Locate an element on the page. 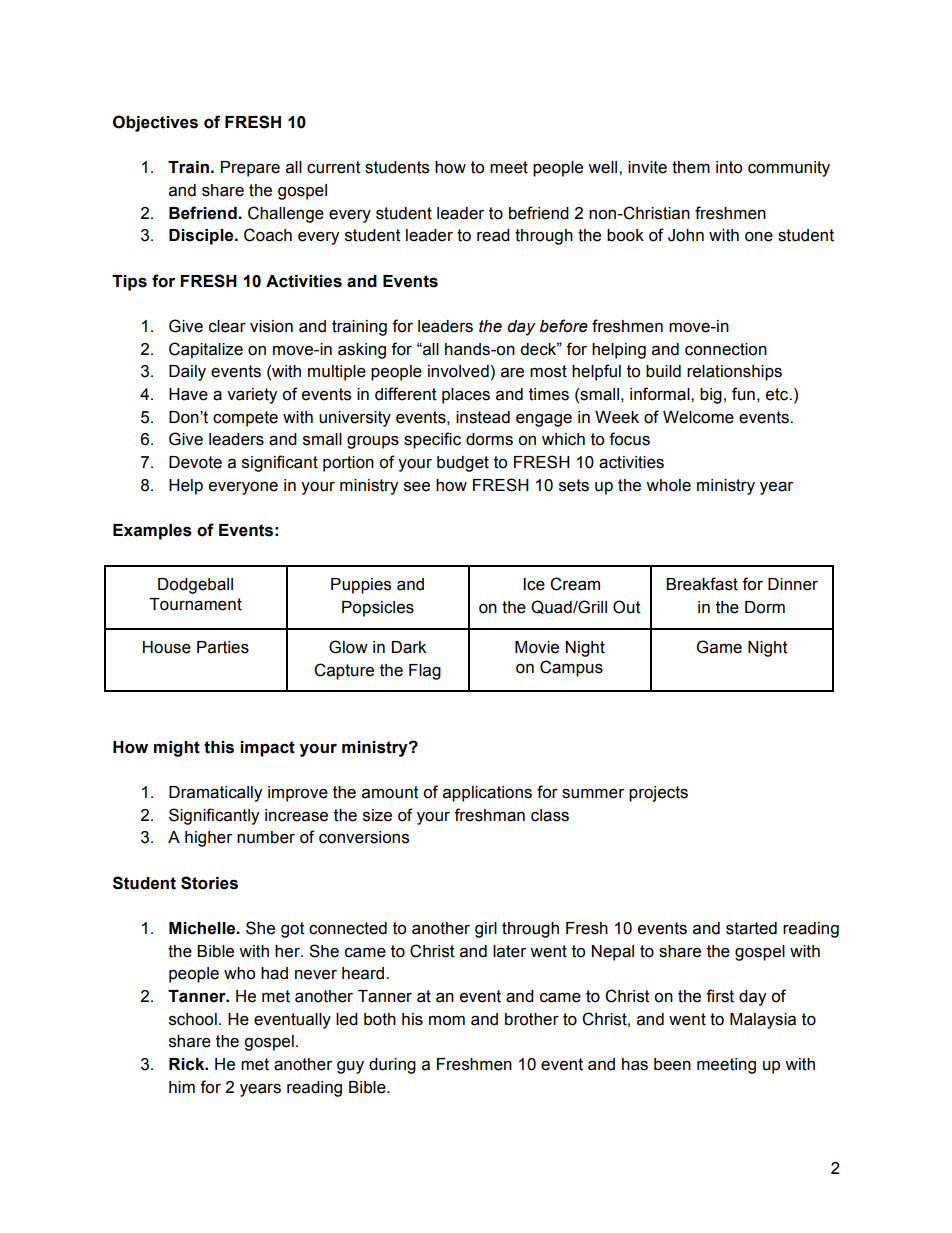 Image resolution: width=952 pixels, height=1233 pixels. Ice is located at coordinates (534, 584).
